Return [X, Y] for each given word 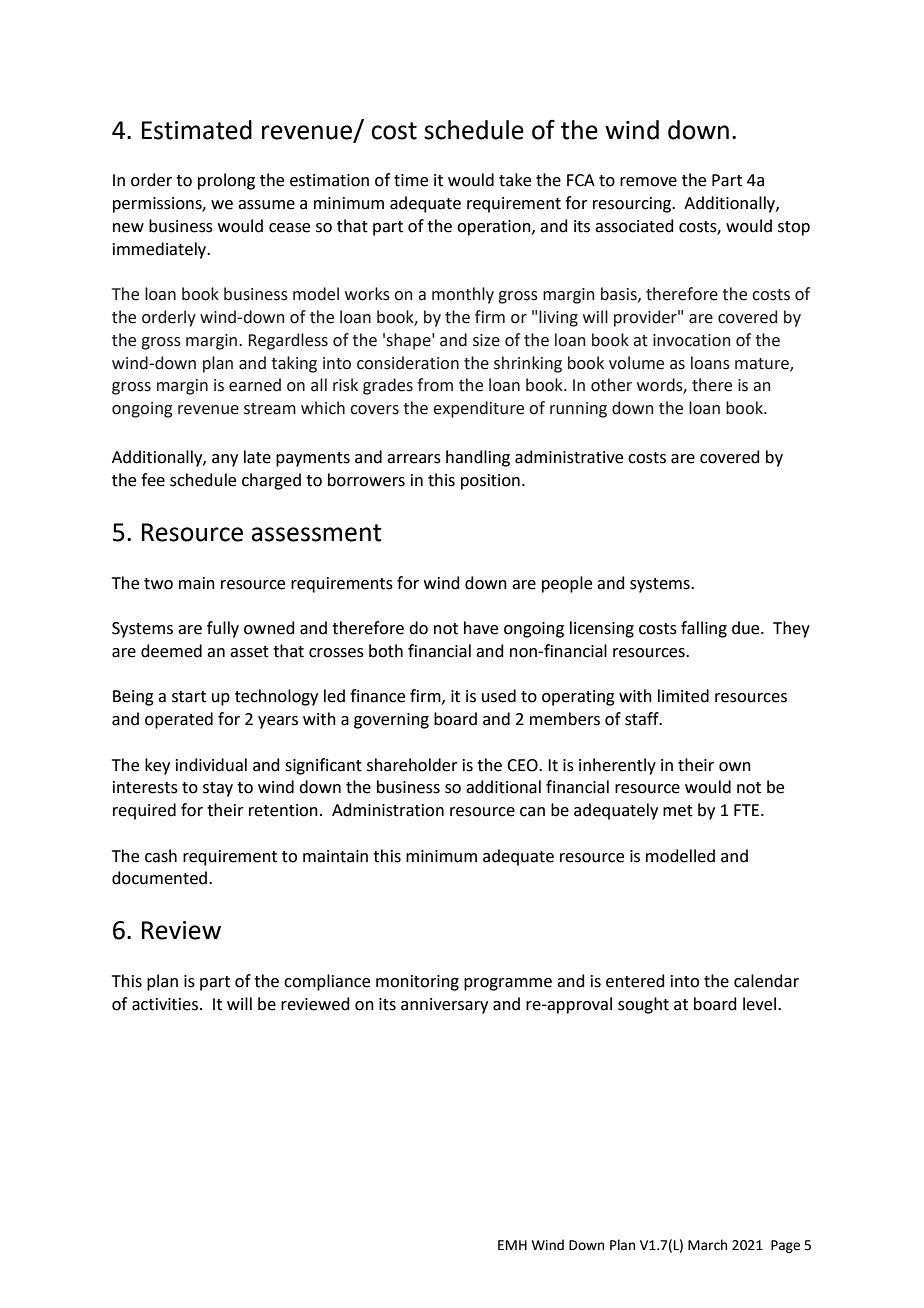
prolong [226, 181]
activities [165, 1004]
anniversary [444, 1006]
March [707, 1245]
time [411, 180]
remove [648, 182]
